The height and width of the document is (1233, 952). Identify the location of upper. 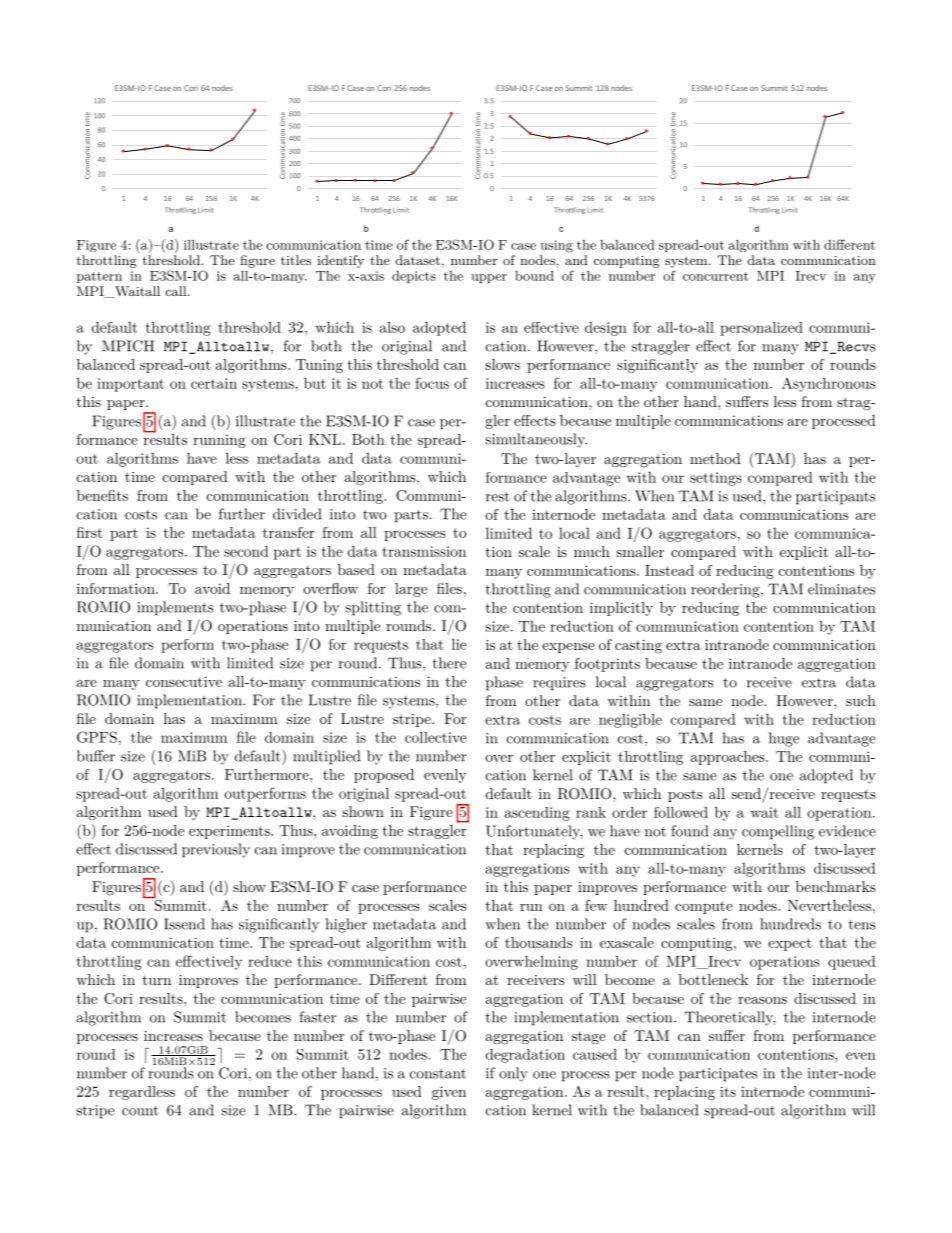
(489, 278).
